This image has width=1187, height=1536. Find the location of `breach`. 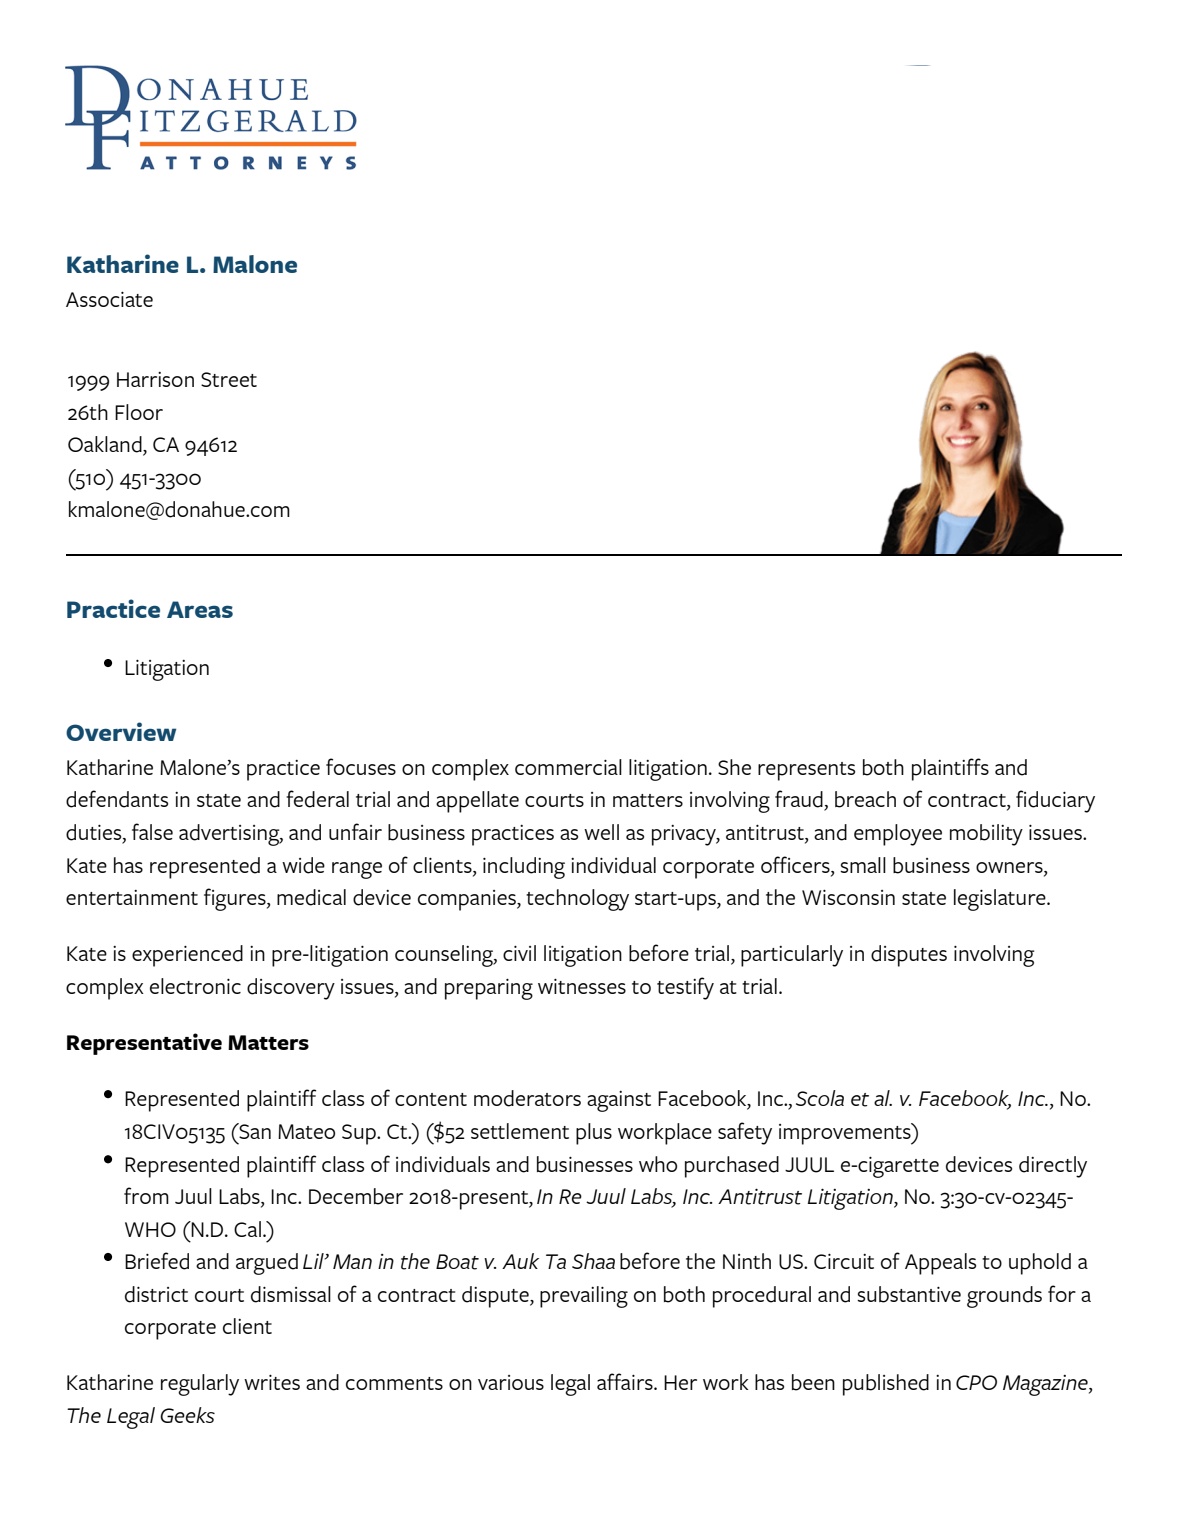

breach is located at coordinates (865, 799).
